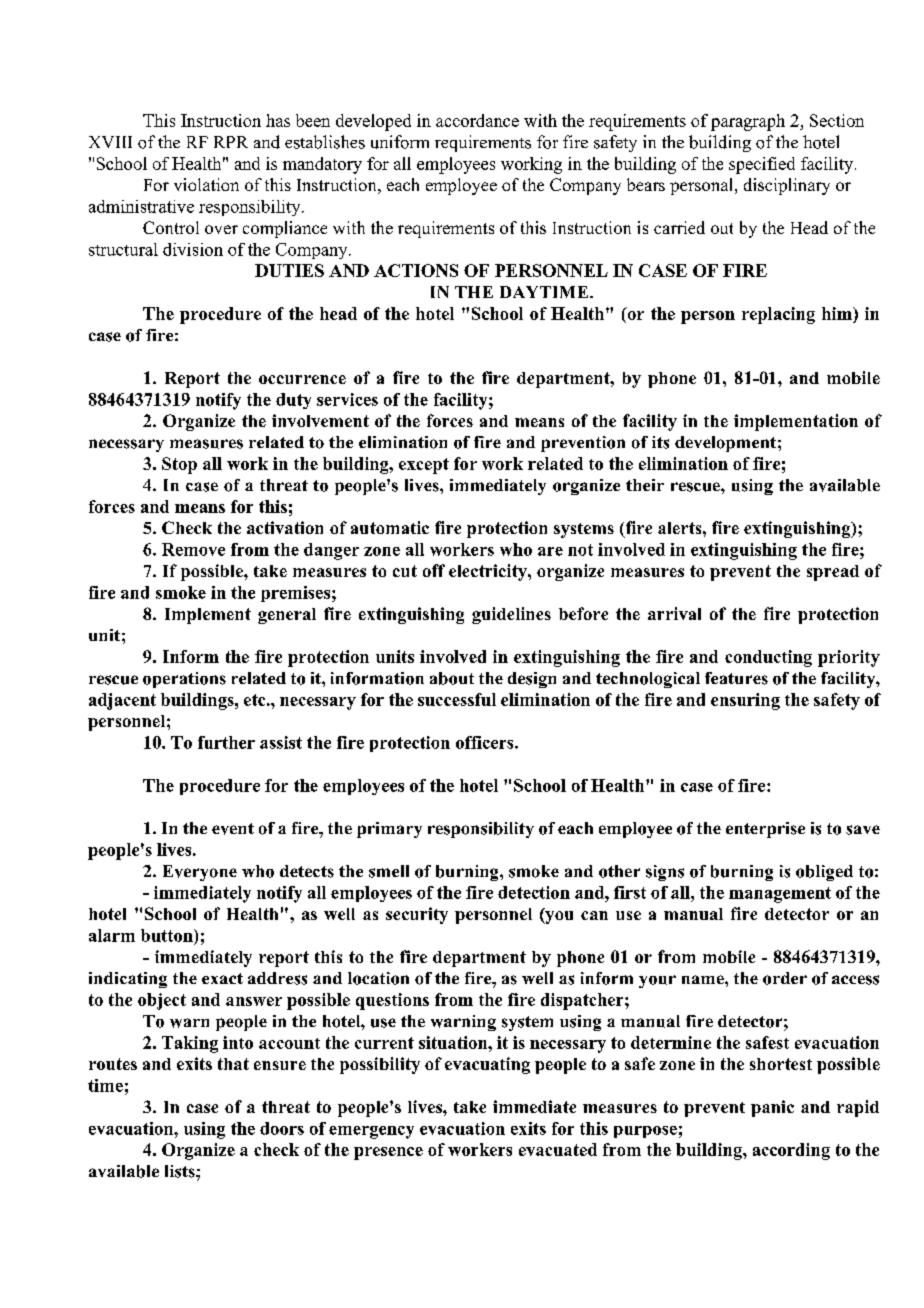 This page has width=924, height=1308. I want to click on specified, so click(762, 165).
